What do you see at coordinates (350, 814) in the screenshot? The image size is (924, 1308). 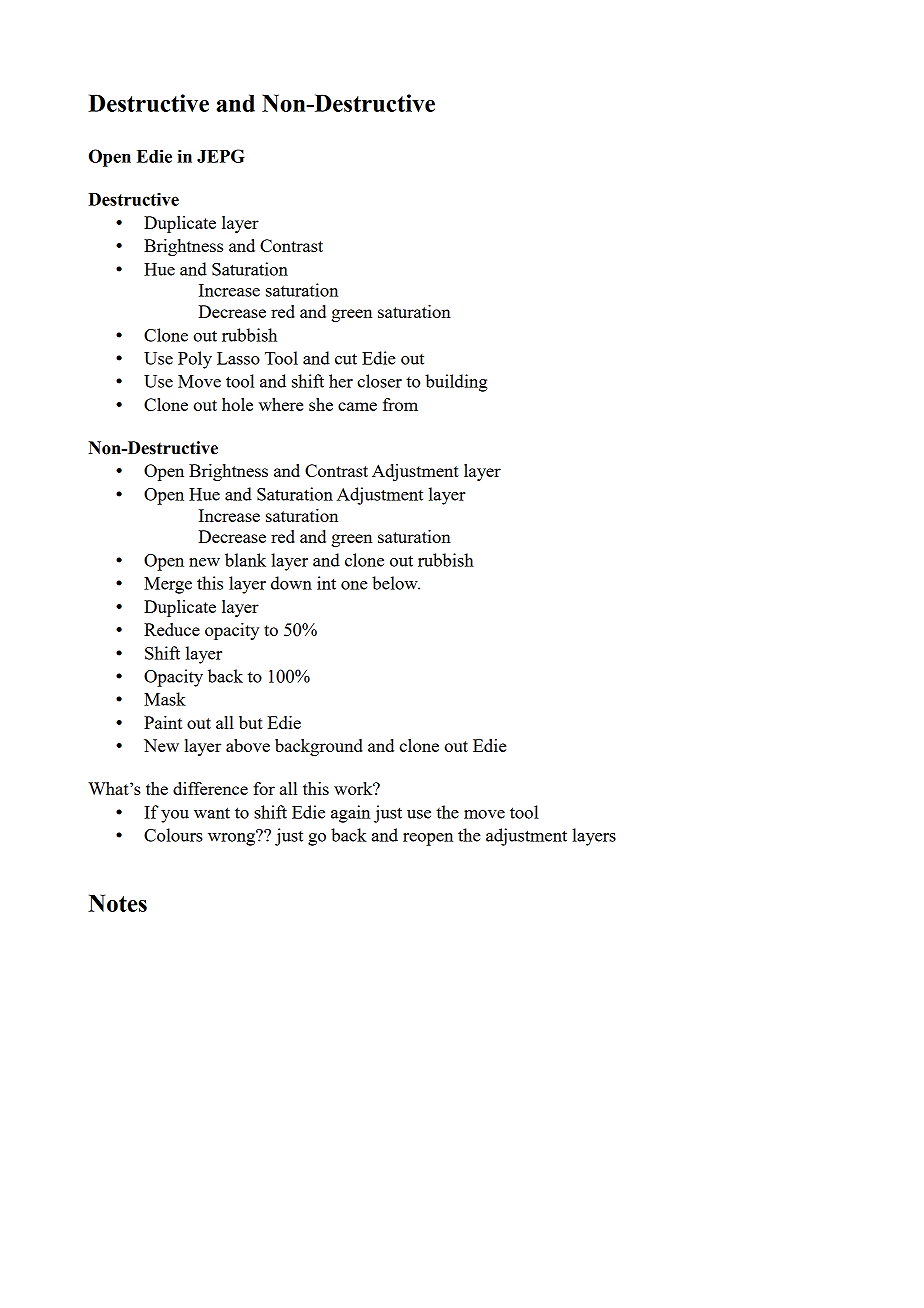 I see `again` at bounding box center [350, 814].
